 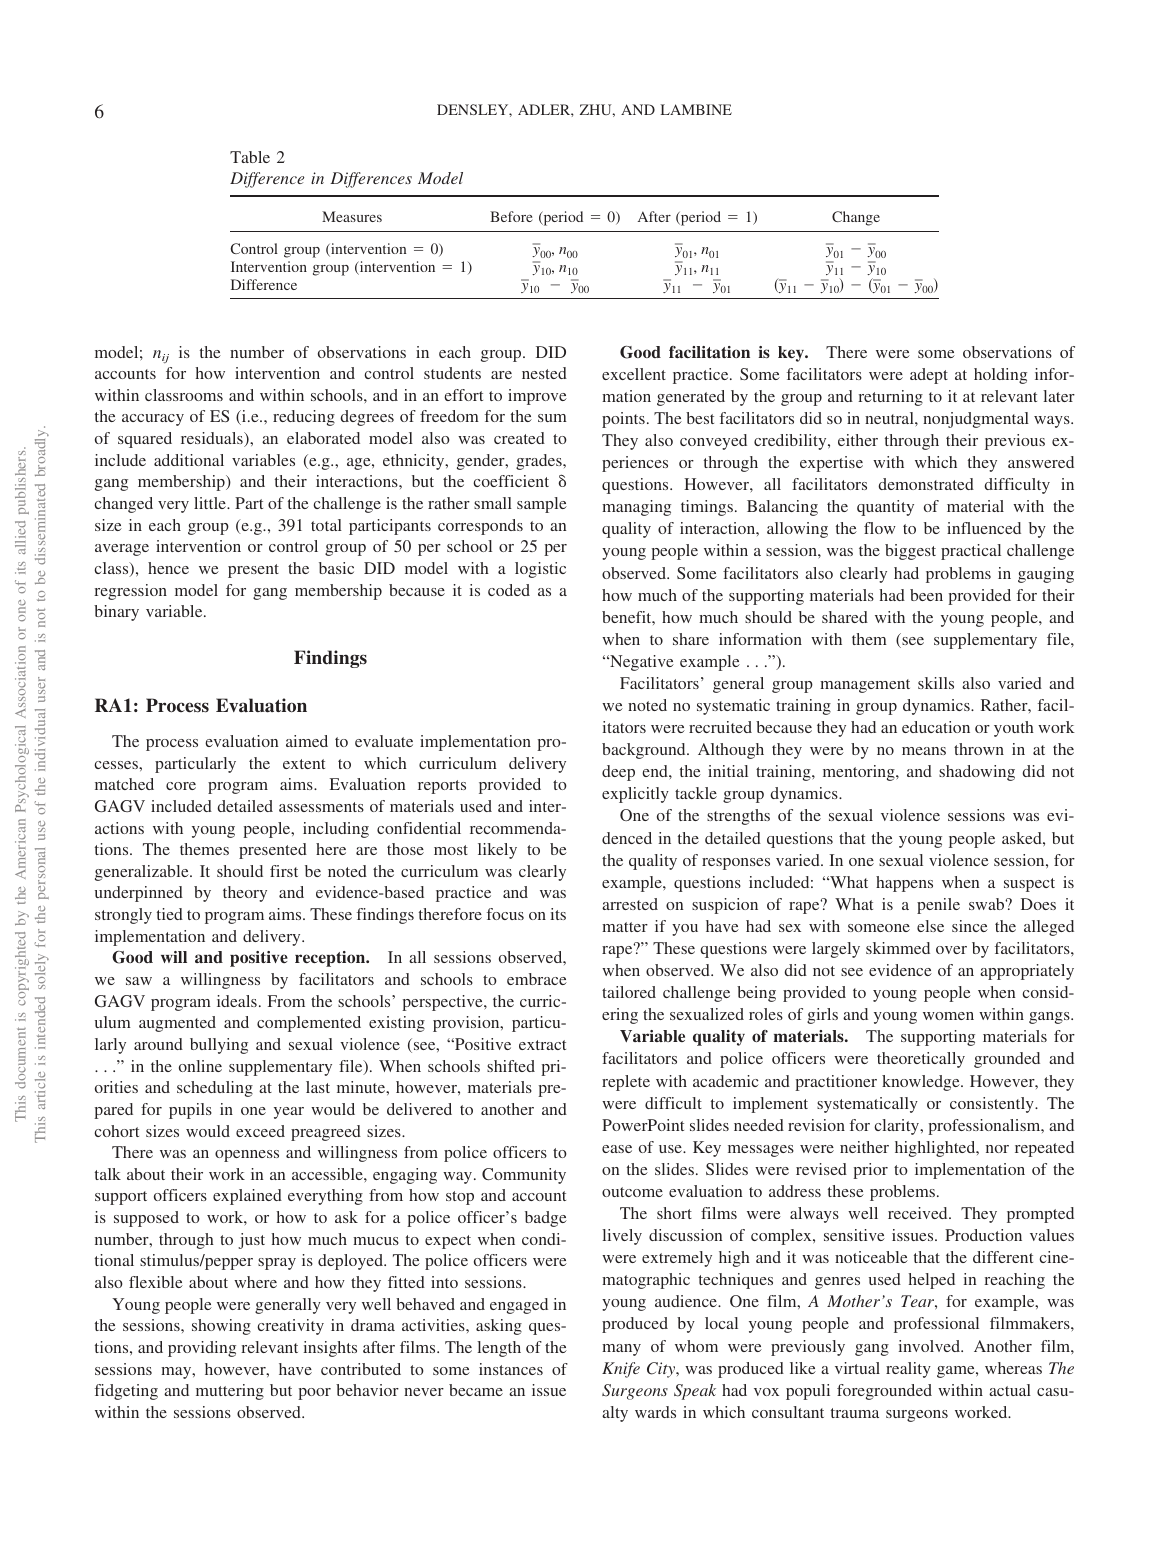 What do you see at coordinates (951, 950) in the page?
I see `over` at bounding box center [951, 950].
